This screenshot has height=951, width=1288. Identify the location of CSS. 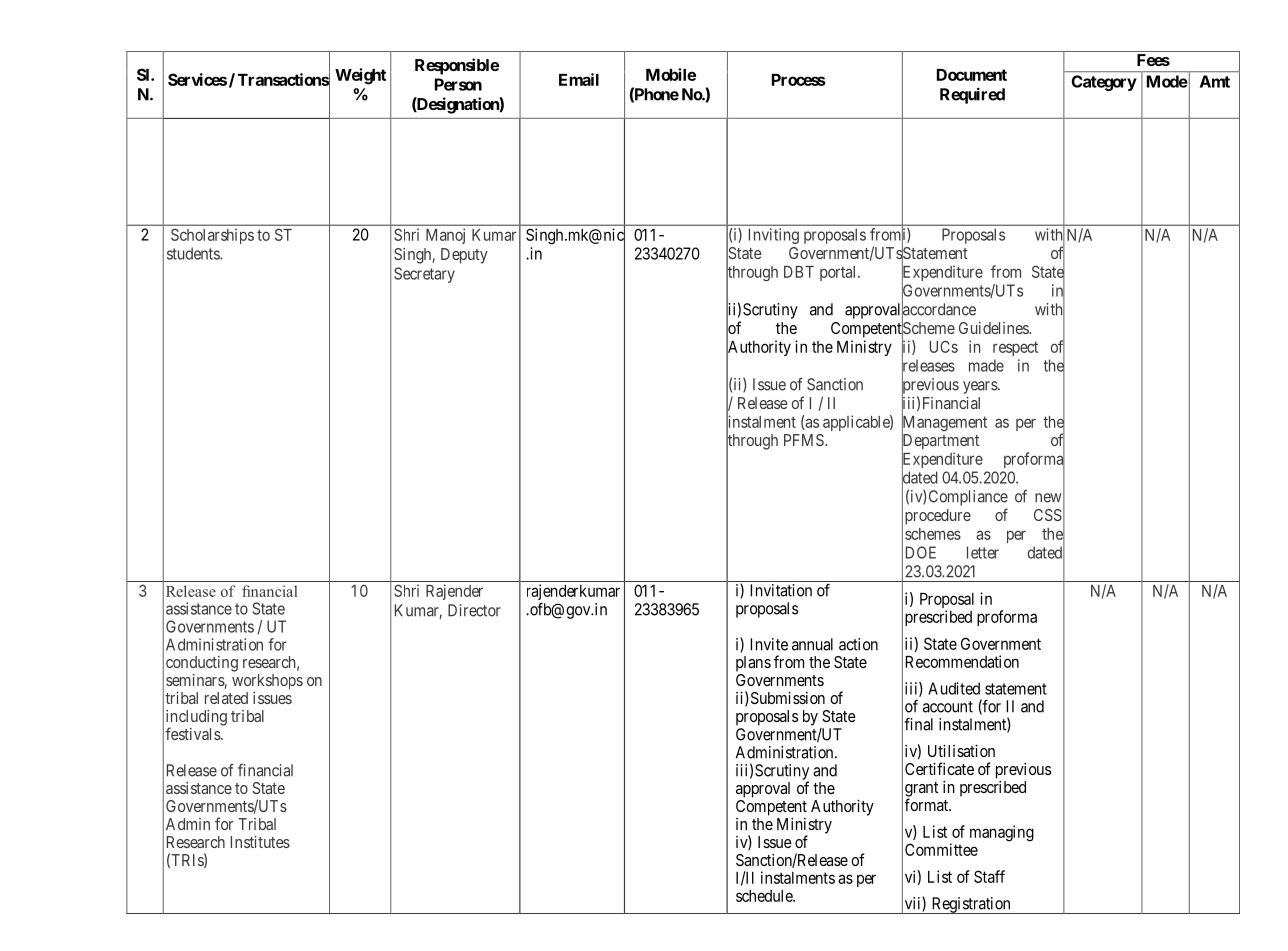
(1048, 515).
